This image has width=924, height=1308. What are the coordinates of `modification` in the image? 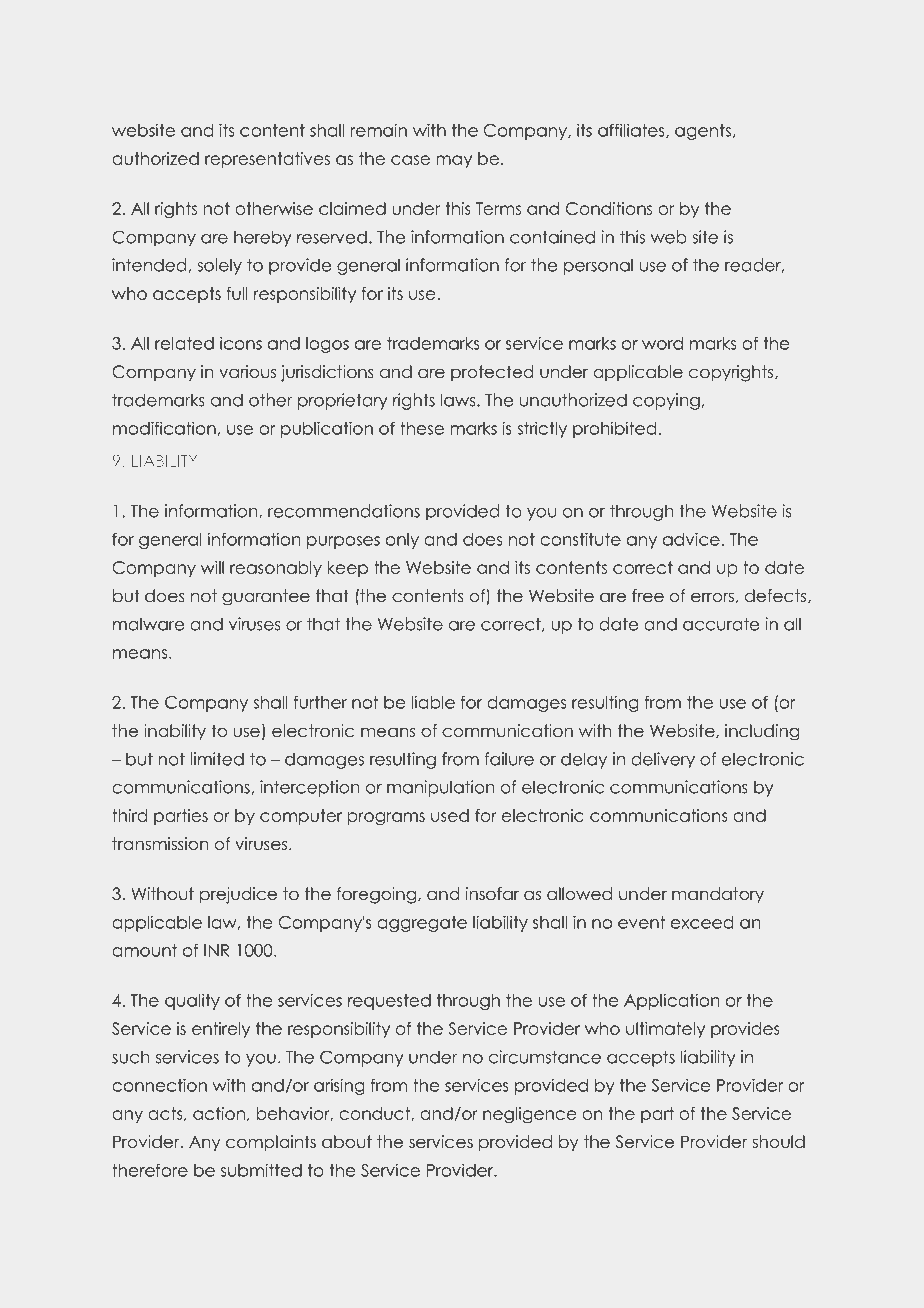 It's located at (165, 428).
